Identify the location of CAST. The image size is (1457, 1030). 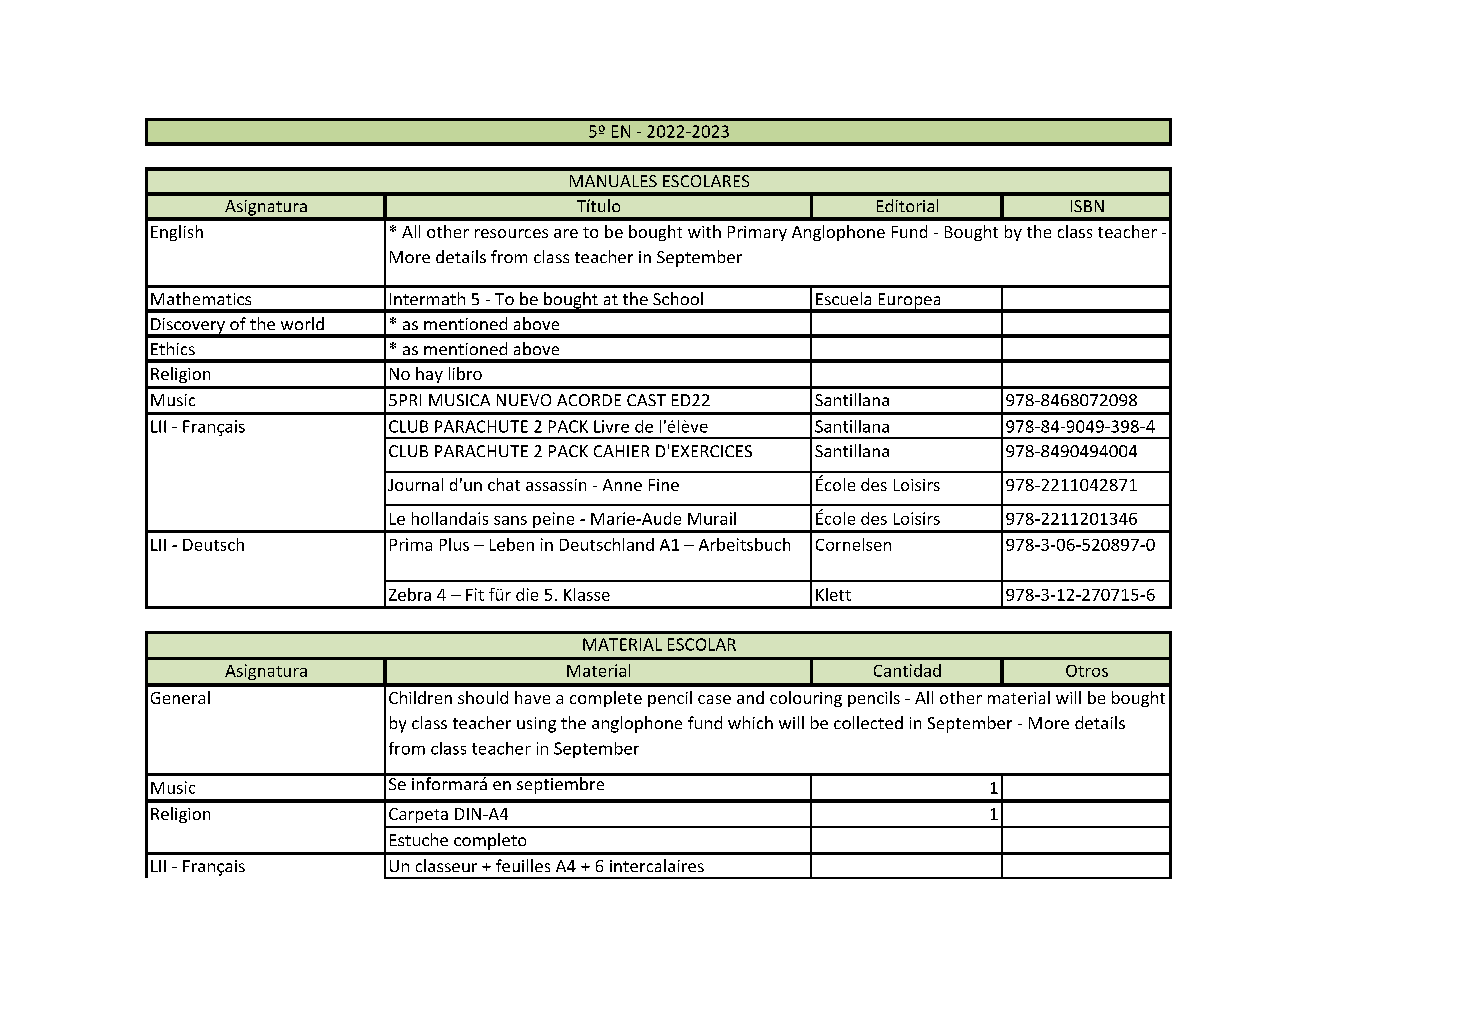
(646, 400).
